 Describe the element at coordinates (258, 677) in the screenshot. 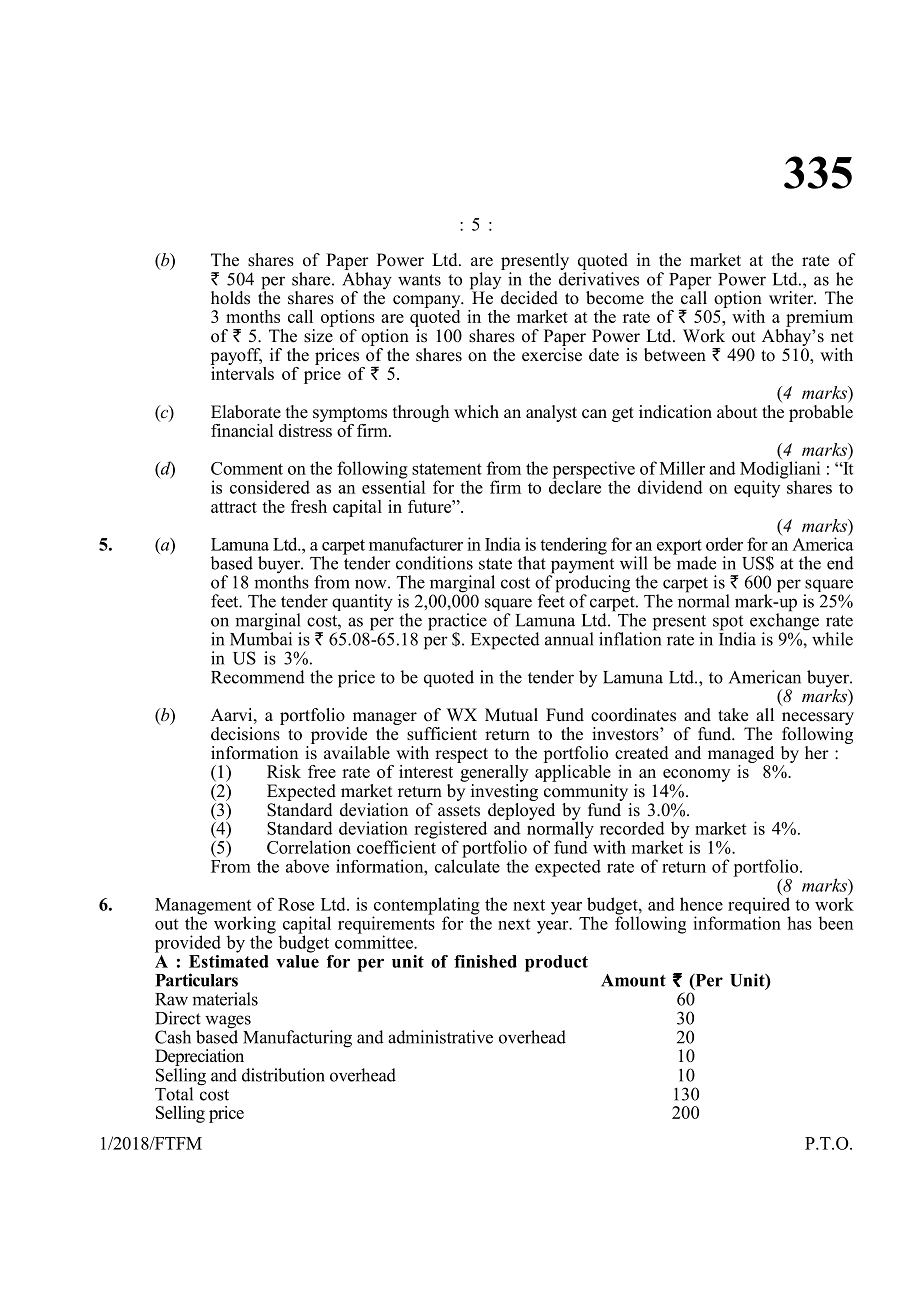

I see `Recommend` at that location.
